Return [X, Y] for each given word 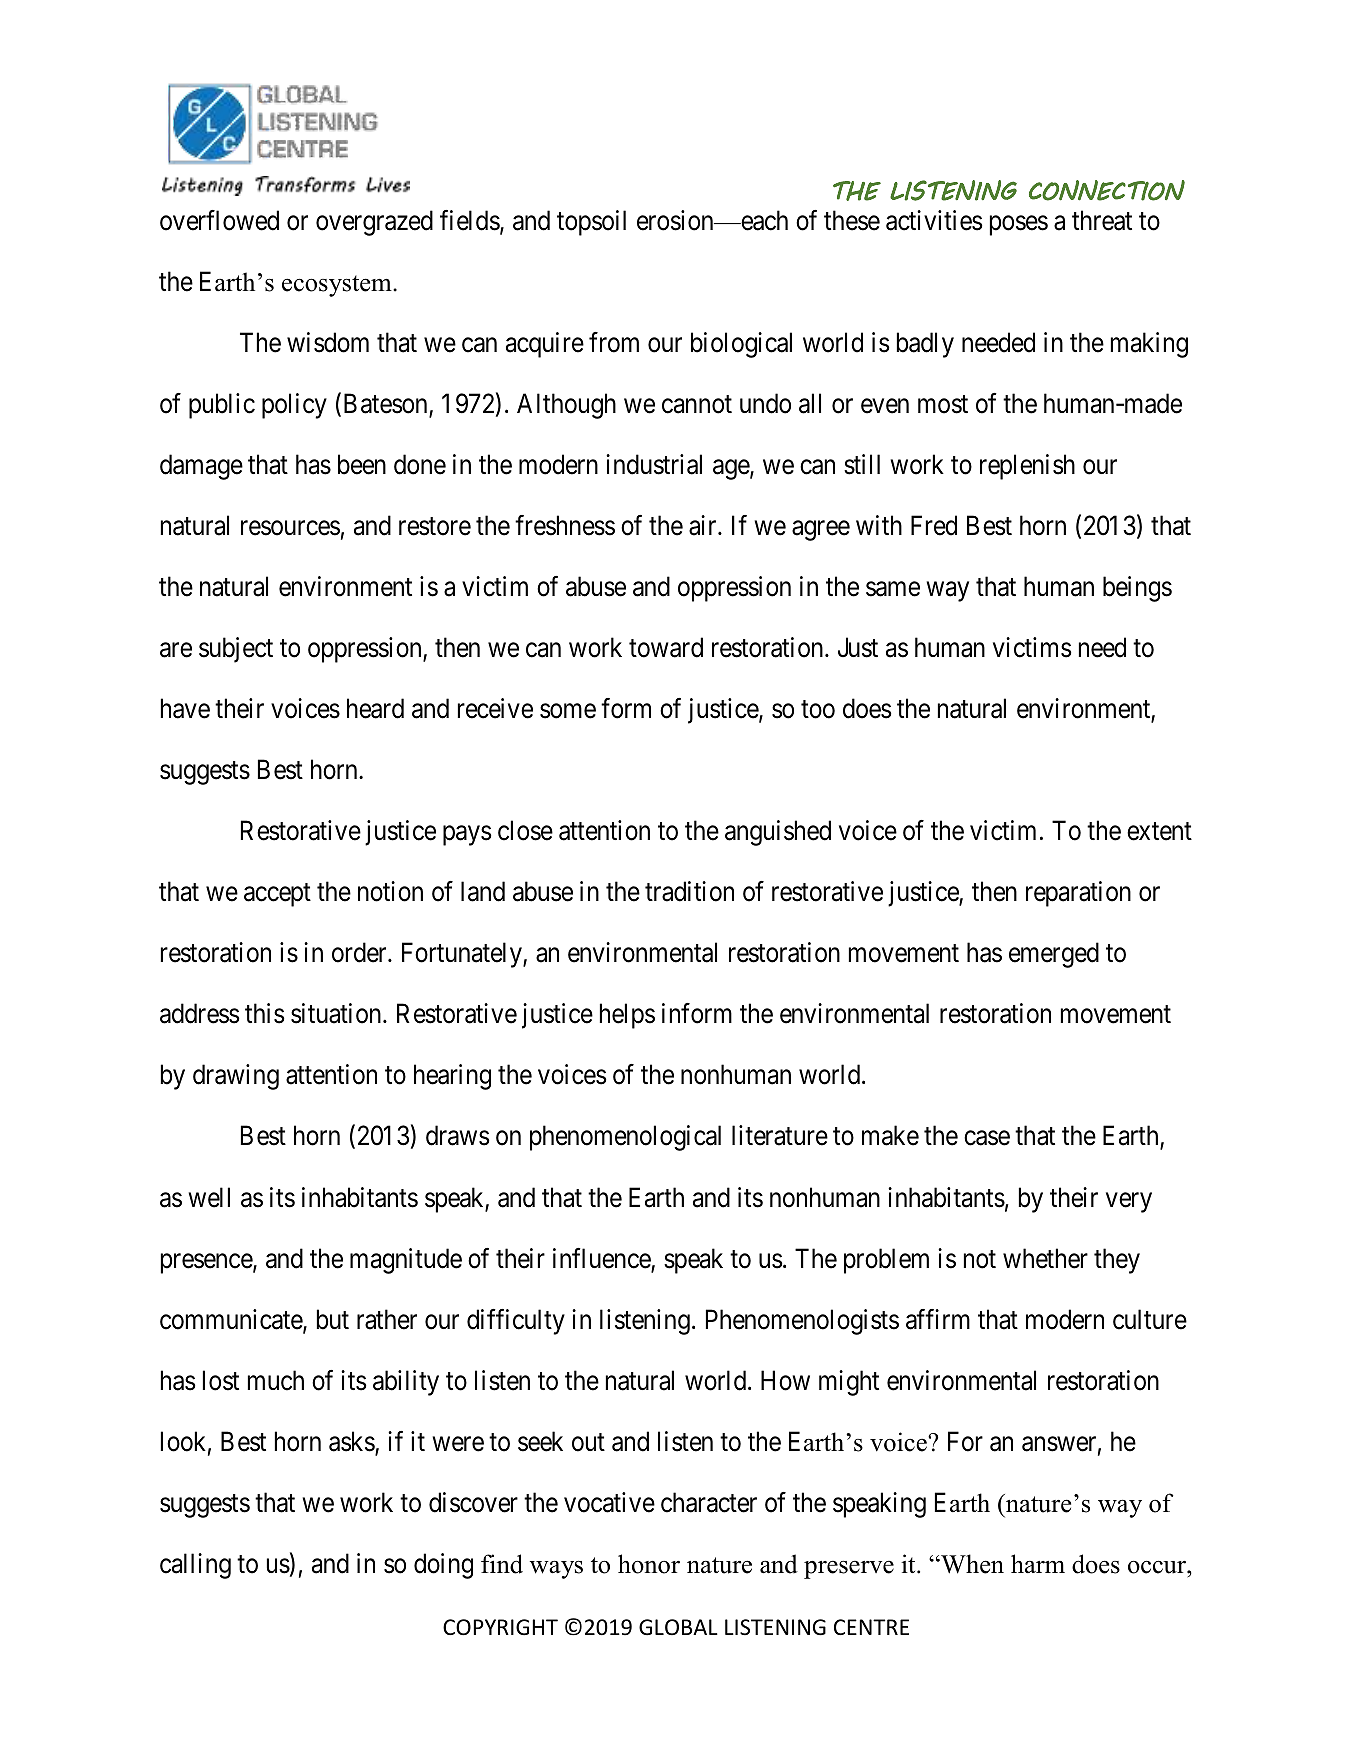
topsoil [591, 223]
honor [649, 1564]
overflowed [219, 220]
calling [195, 1566]
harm [1038, 1563]
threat [1102, 220]
